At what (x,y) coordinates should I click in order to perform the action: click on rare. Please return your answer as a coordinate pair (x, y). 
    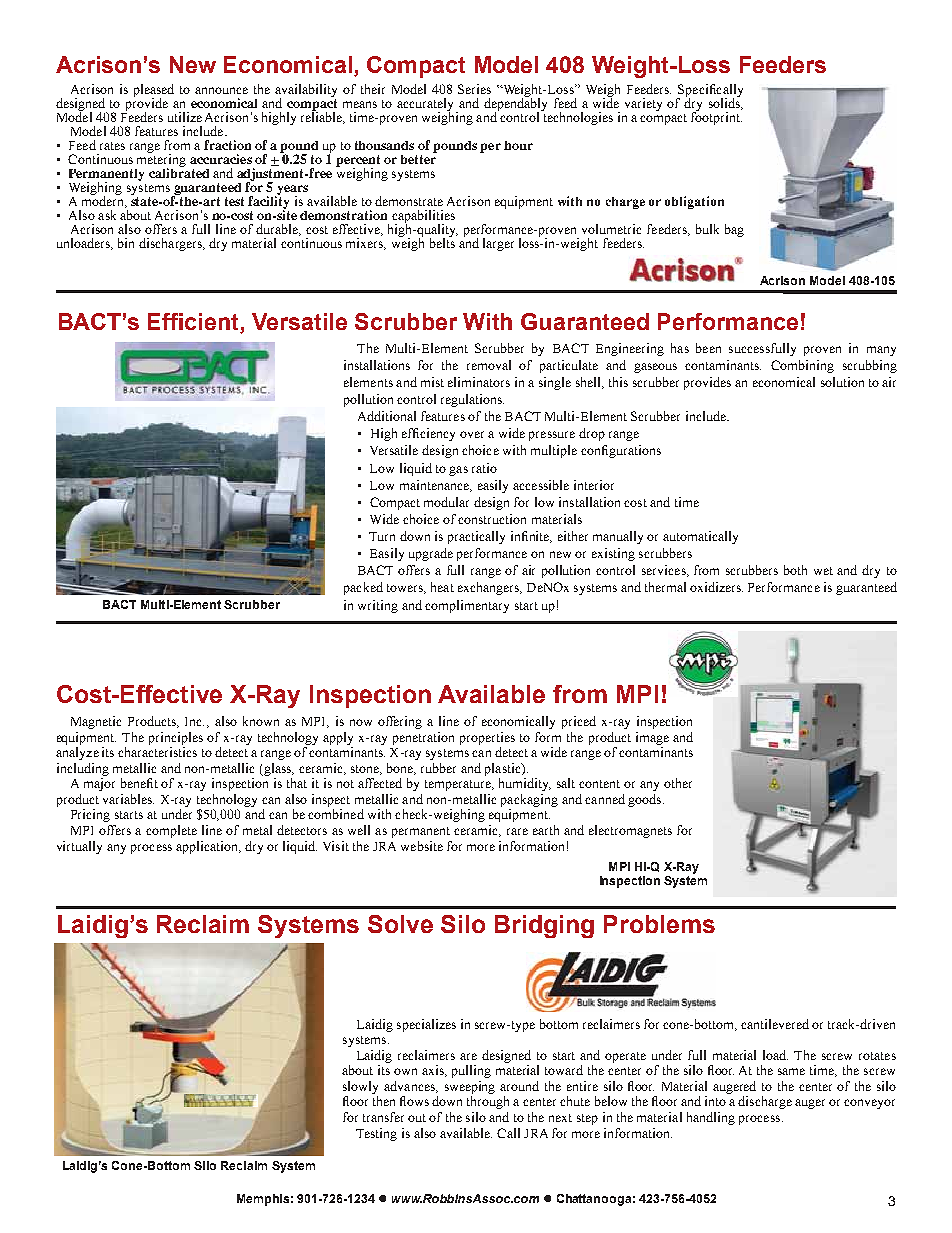
    Looking at the image, I should click on (517, 831).
